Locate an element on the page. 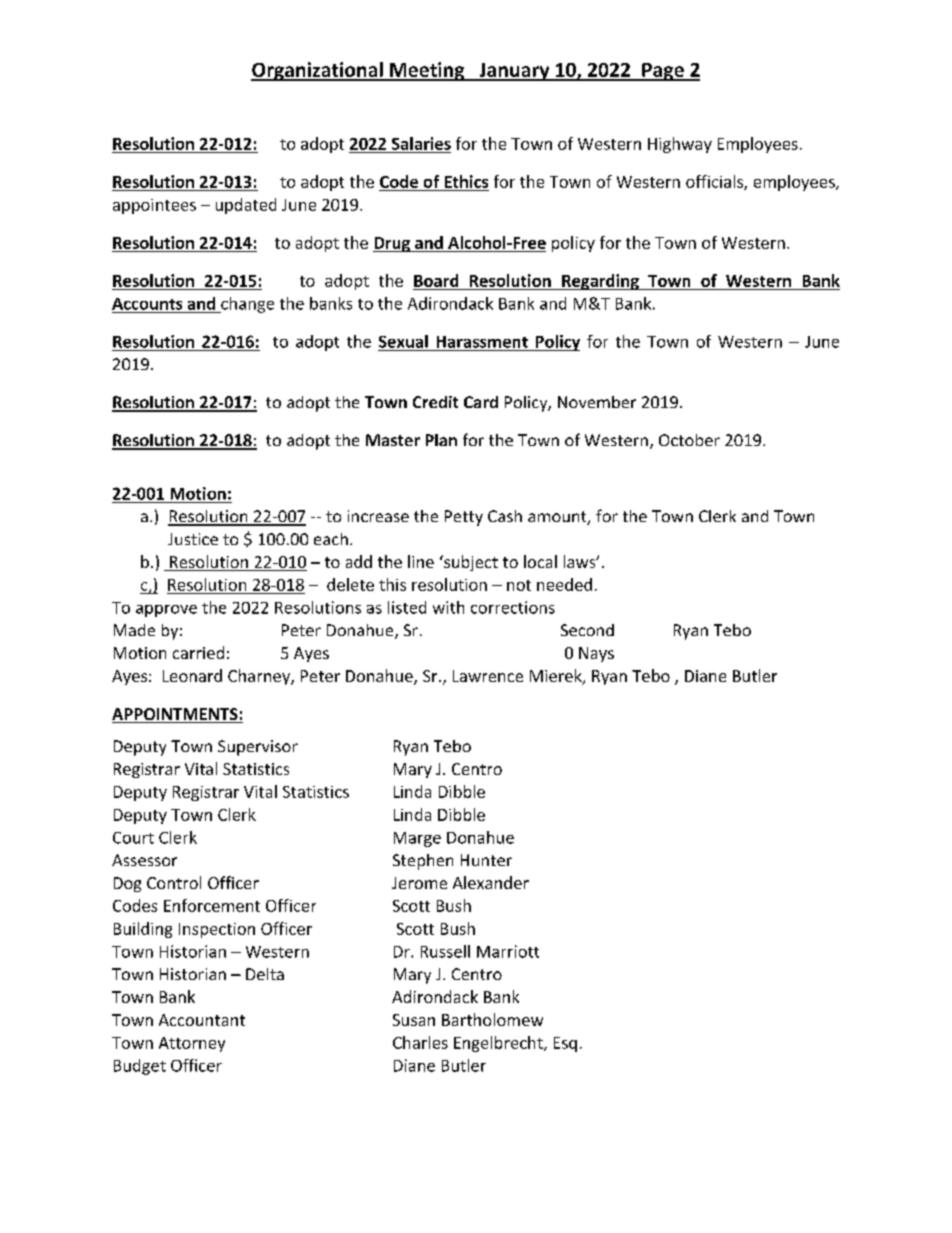 The height and width of the document is (1233, 952). Attorney is located at coordinates (192, 1044).
